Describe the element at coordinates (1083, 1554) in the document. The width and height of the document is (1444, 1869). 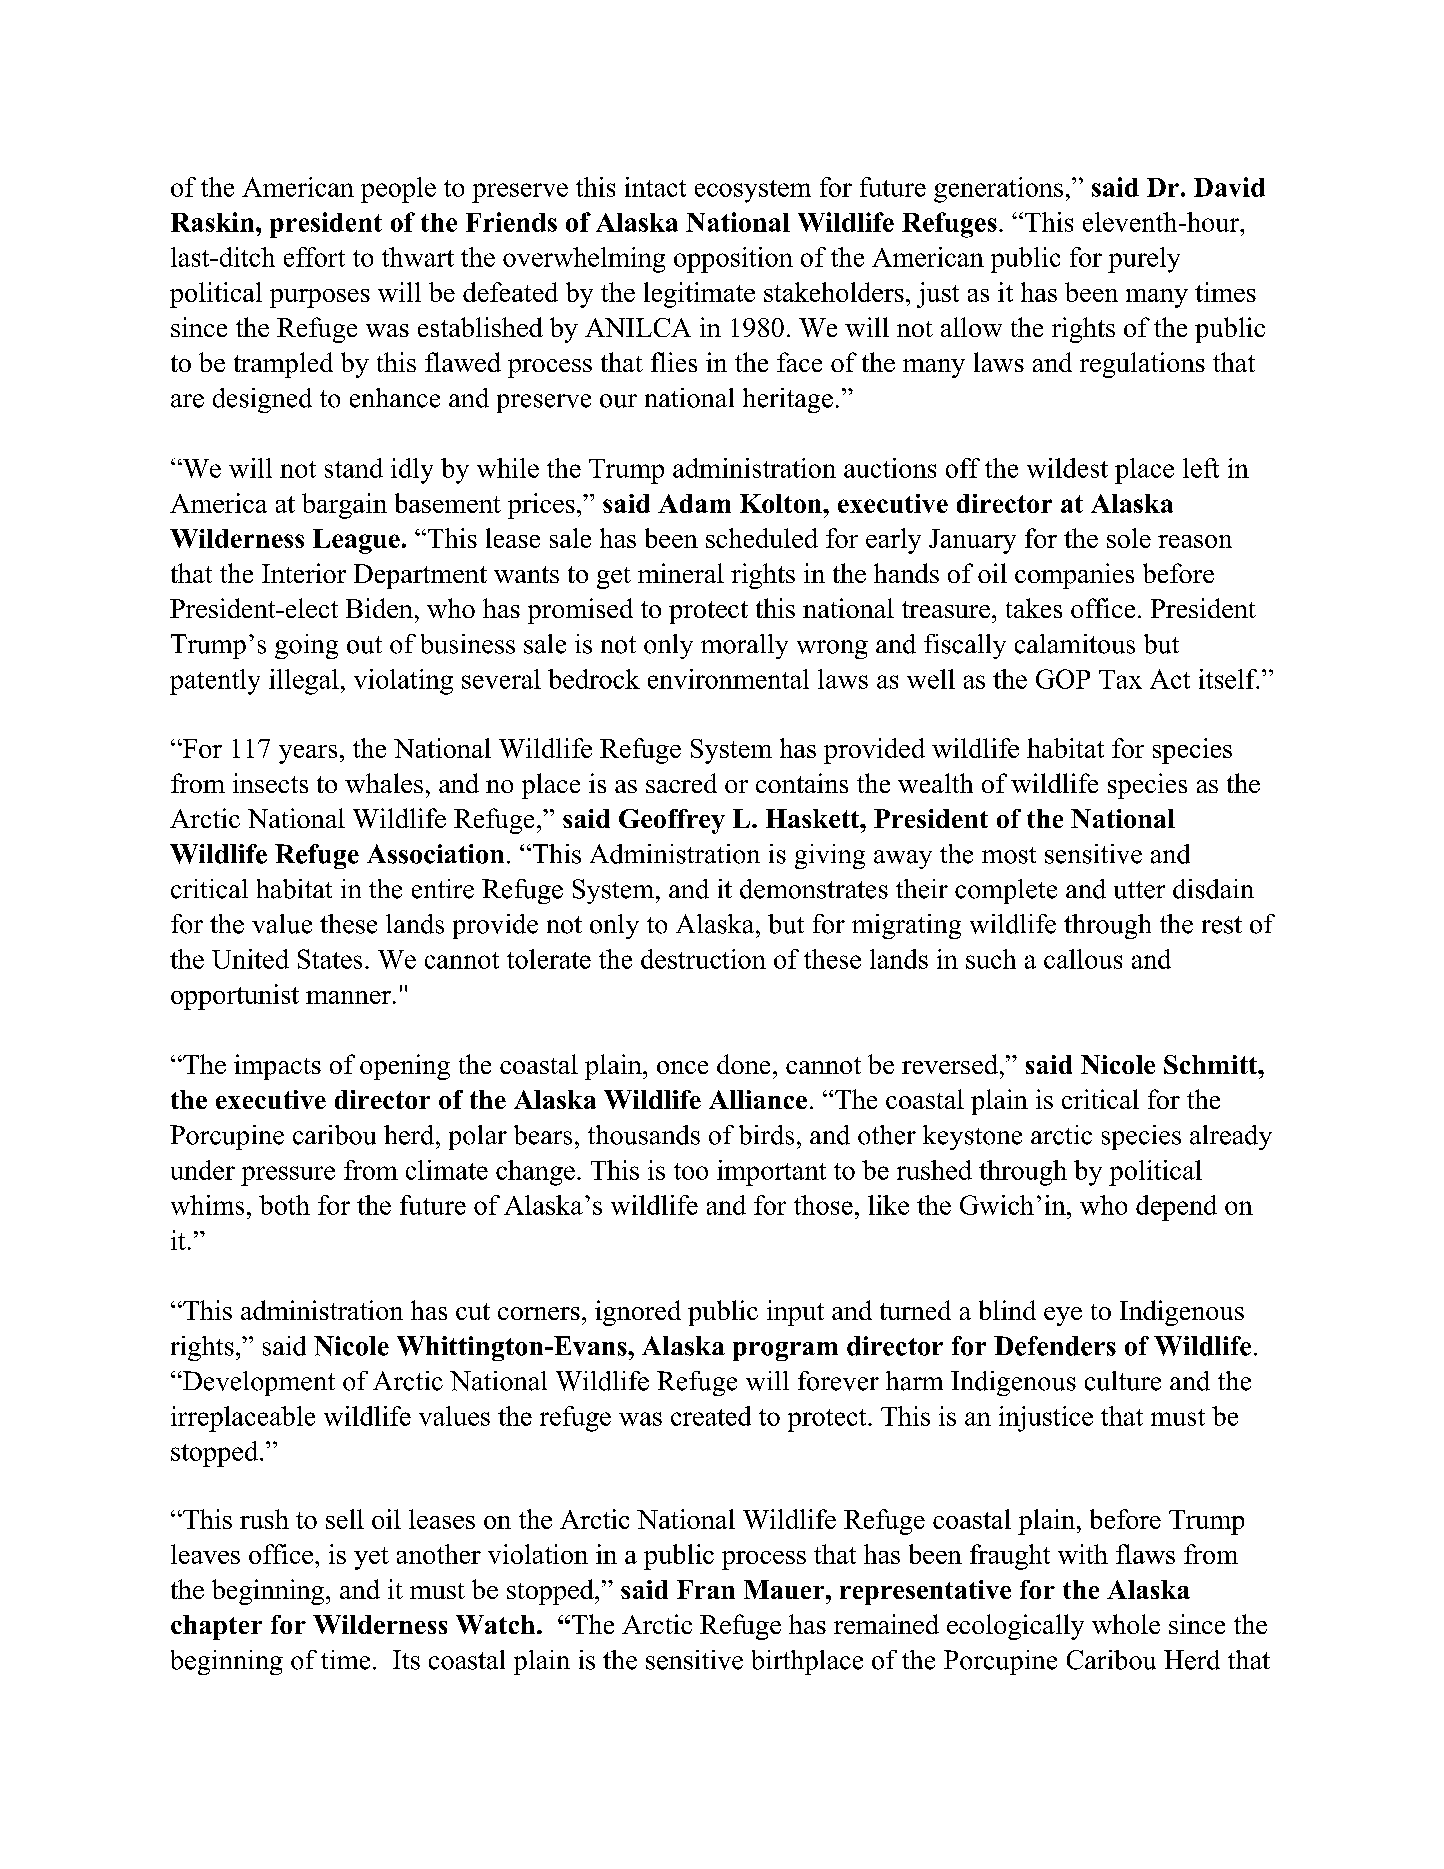
I see `with` at that location.
